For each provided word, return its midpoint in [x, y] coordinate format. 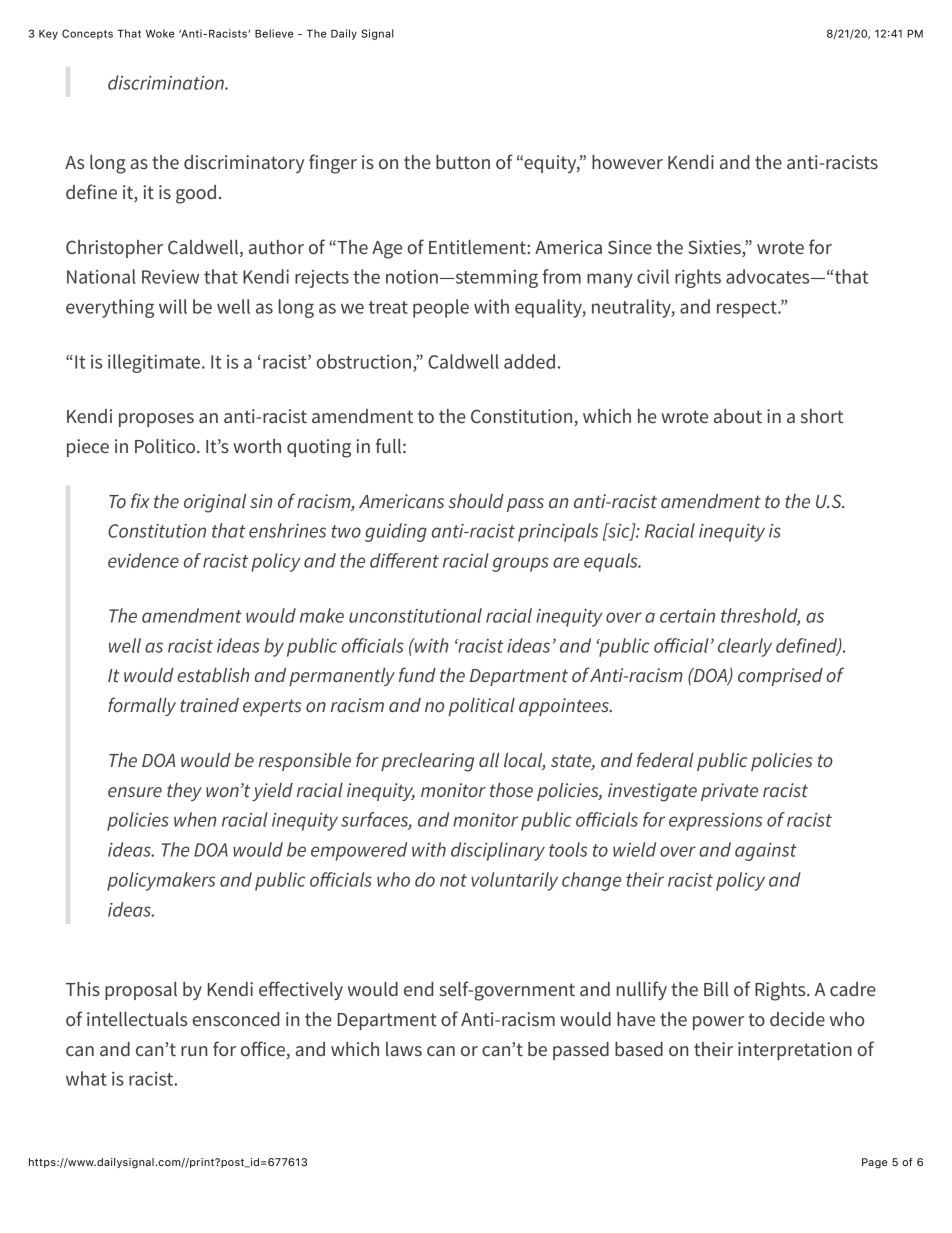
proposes [156, 420]
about [738, 416]
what [86, 1078]
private [729, 792]
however [627, 162]
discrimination [167, 82]
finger [333, 164]
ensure [135, 792]
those [511, 790]
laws [404, 1049]
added [529, 361]
